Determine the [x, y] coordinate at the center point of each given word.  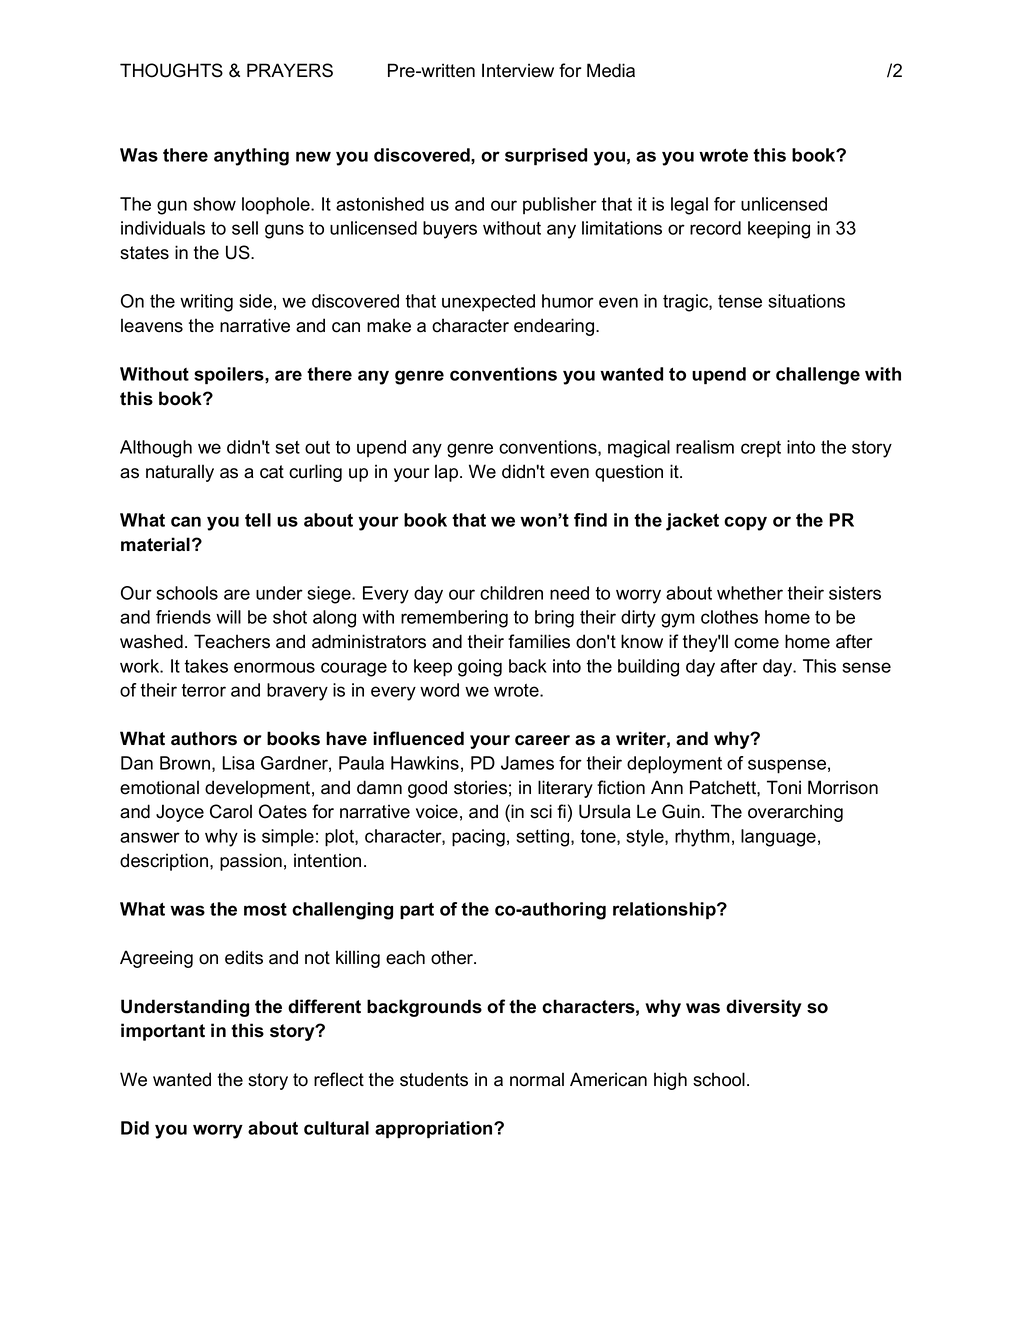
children [511, 593]
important [163, 1032]
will [228, 617]
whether [750, 593]
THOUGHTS [171, 70]
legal [689, 206]
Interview [518, 70]
